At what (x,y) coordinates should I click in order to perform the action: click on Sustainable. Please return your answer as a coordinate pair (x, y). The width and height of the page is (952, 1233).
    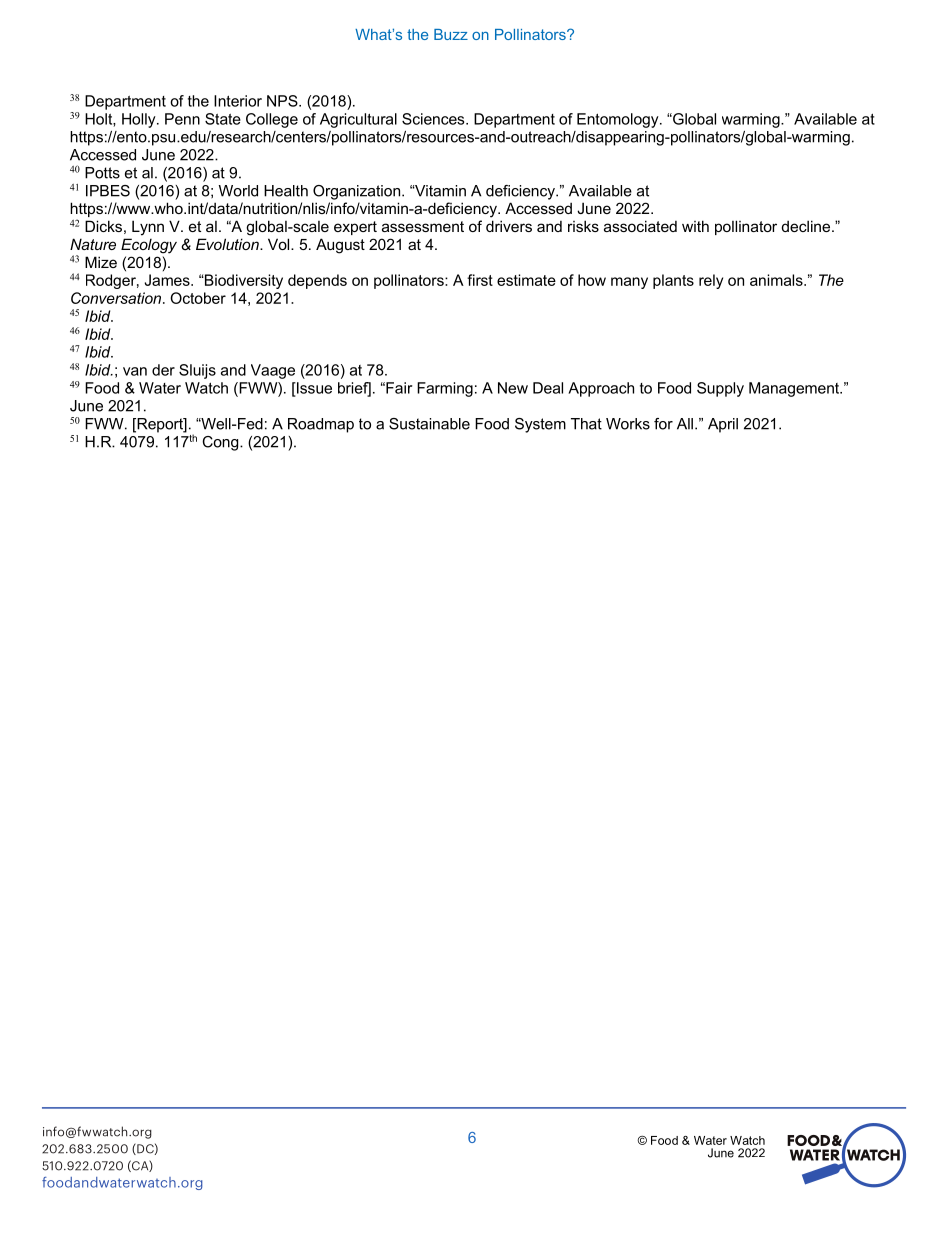
    Looking at the image, I should click on (429, 424).
